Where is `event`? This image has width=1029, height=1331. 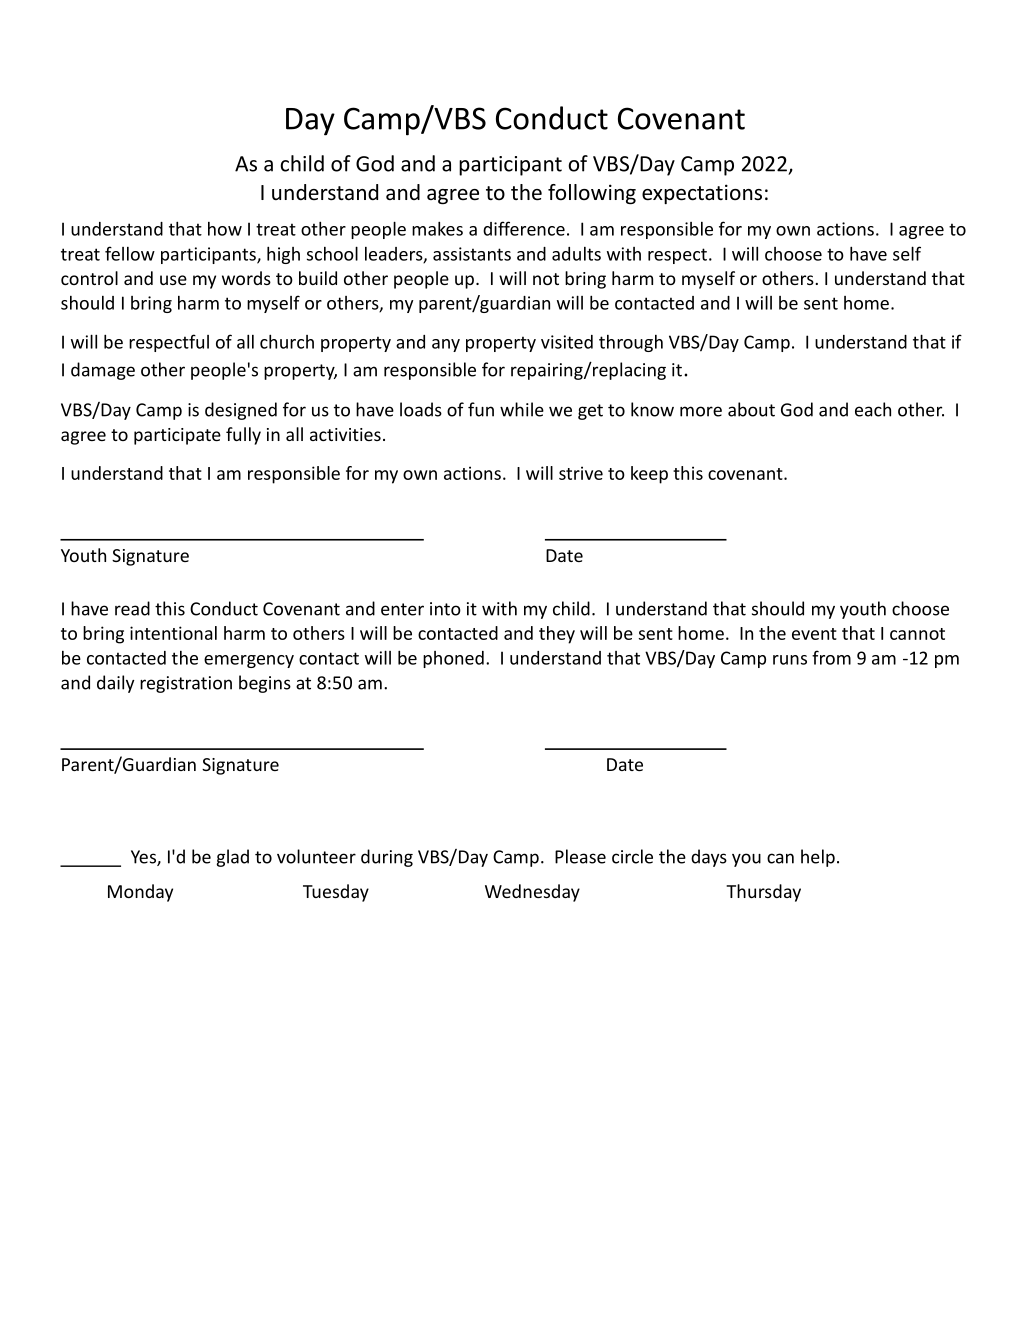
event is located at coordinates (814, 634).
